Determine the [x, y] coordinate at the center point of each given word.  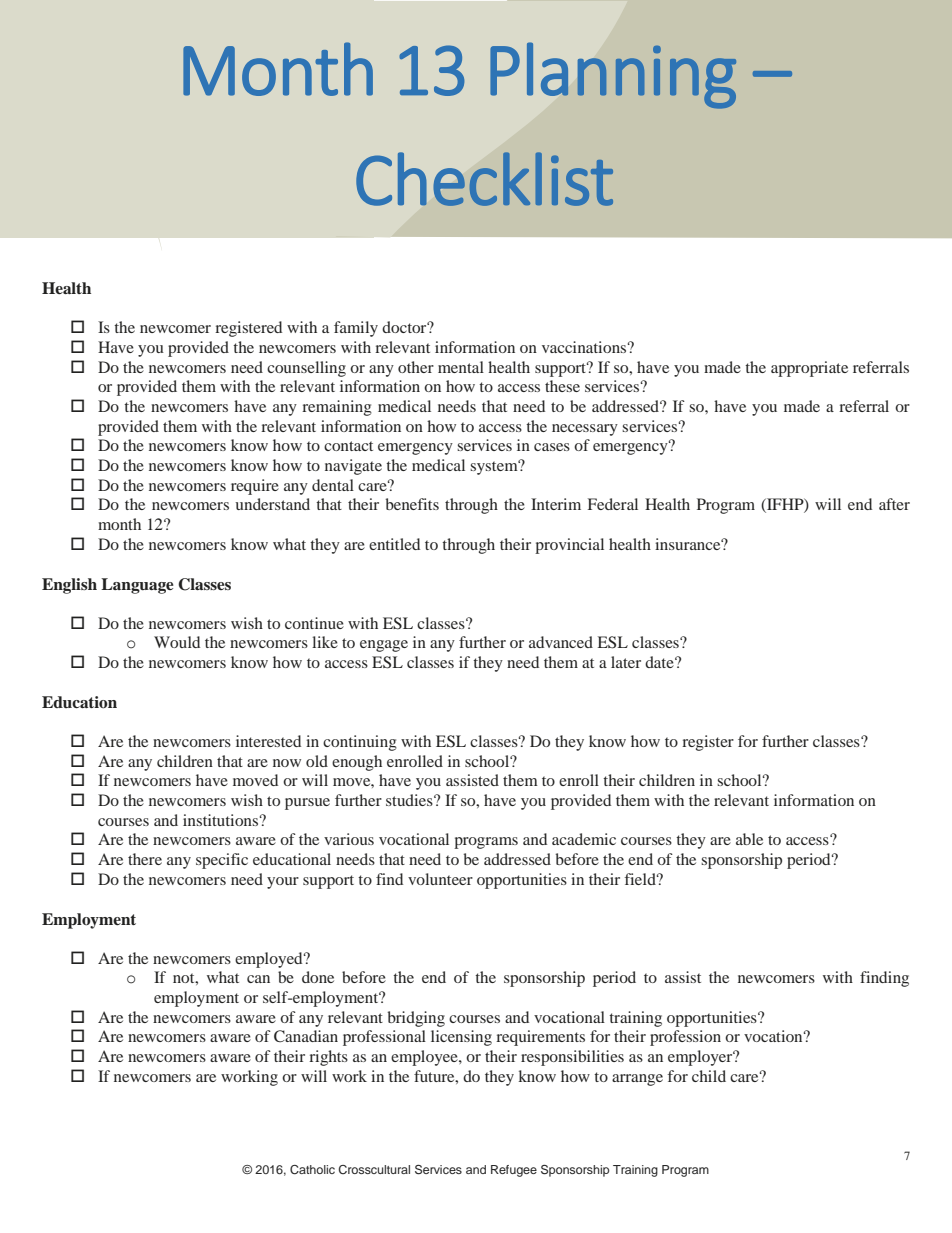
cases [552, 447]
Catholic [312, 1170]
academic [584, 839]
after [894, 504]
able [749, 839]
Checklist [484, 179]
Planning [613, 76]
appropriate [809, 369]
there [145, 859]
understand [272, 504]
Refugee [514, 1171]
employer [701, 1058]
